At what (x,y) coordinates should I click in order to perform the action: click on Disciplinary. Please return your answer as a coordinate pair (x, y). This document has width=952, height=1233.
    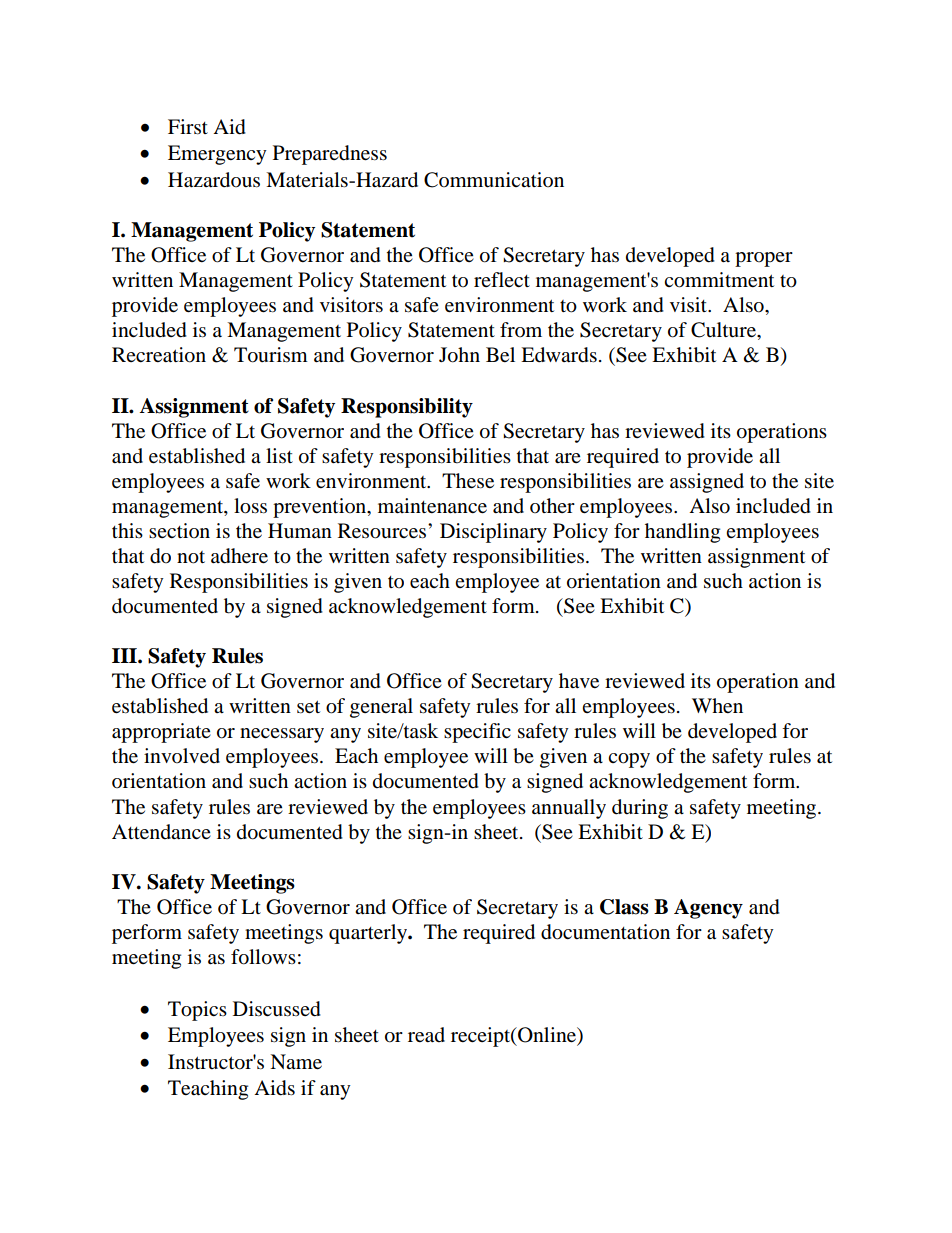
    Looking at the image, I should click on (493, 533).
